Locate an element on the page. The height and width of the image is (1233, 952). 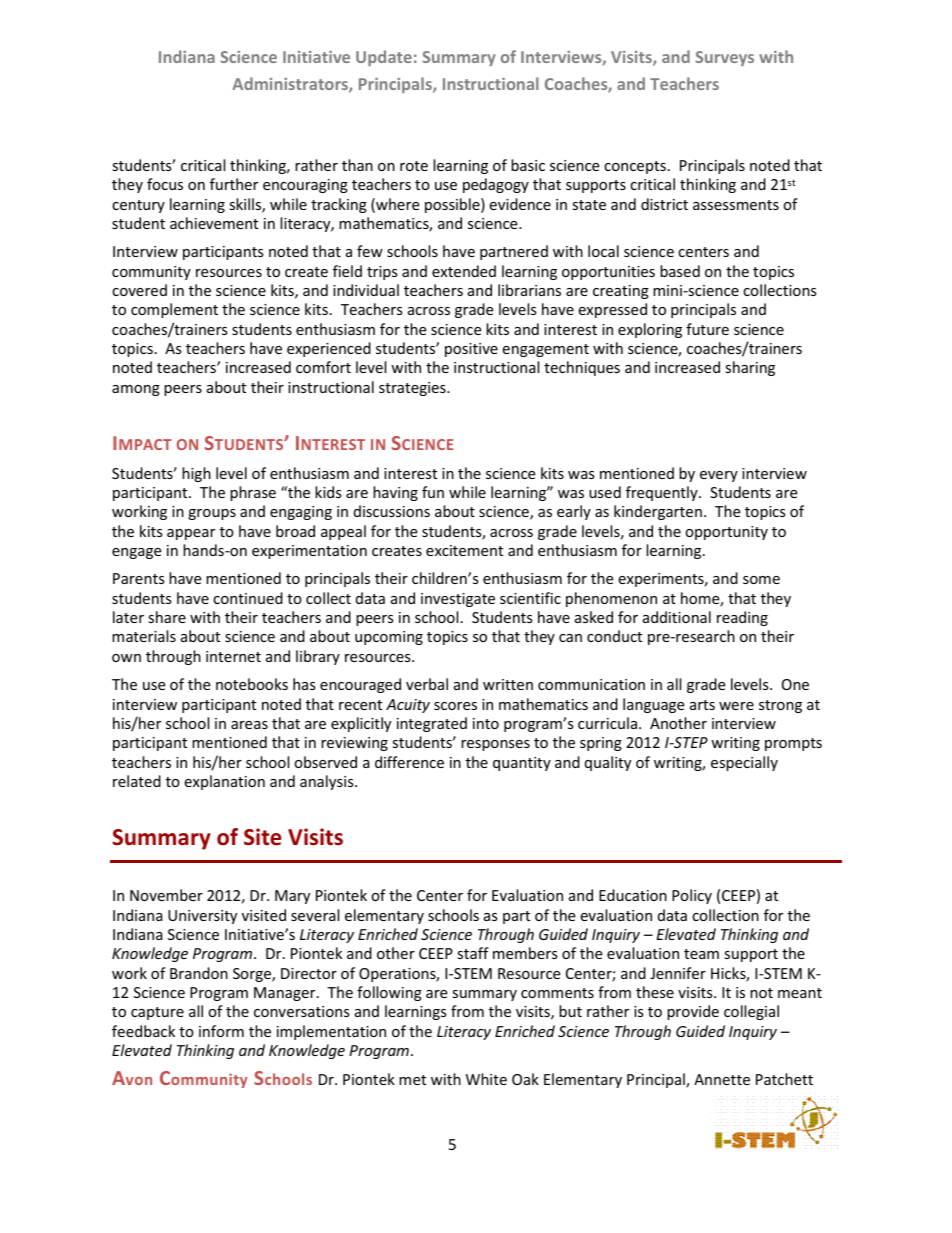
Surveys is located at coordinates (724, 58).
